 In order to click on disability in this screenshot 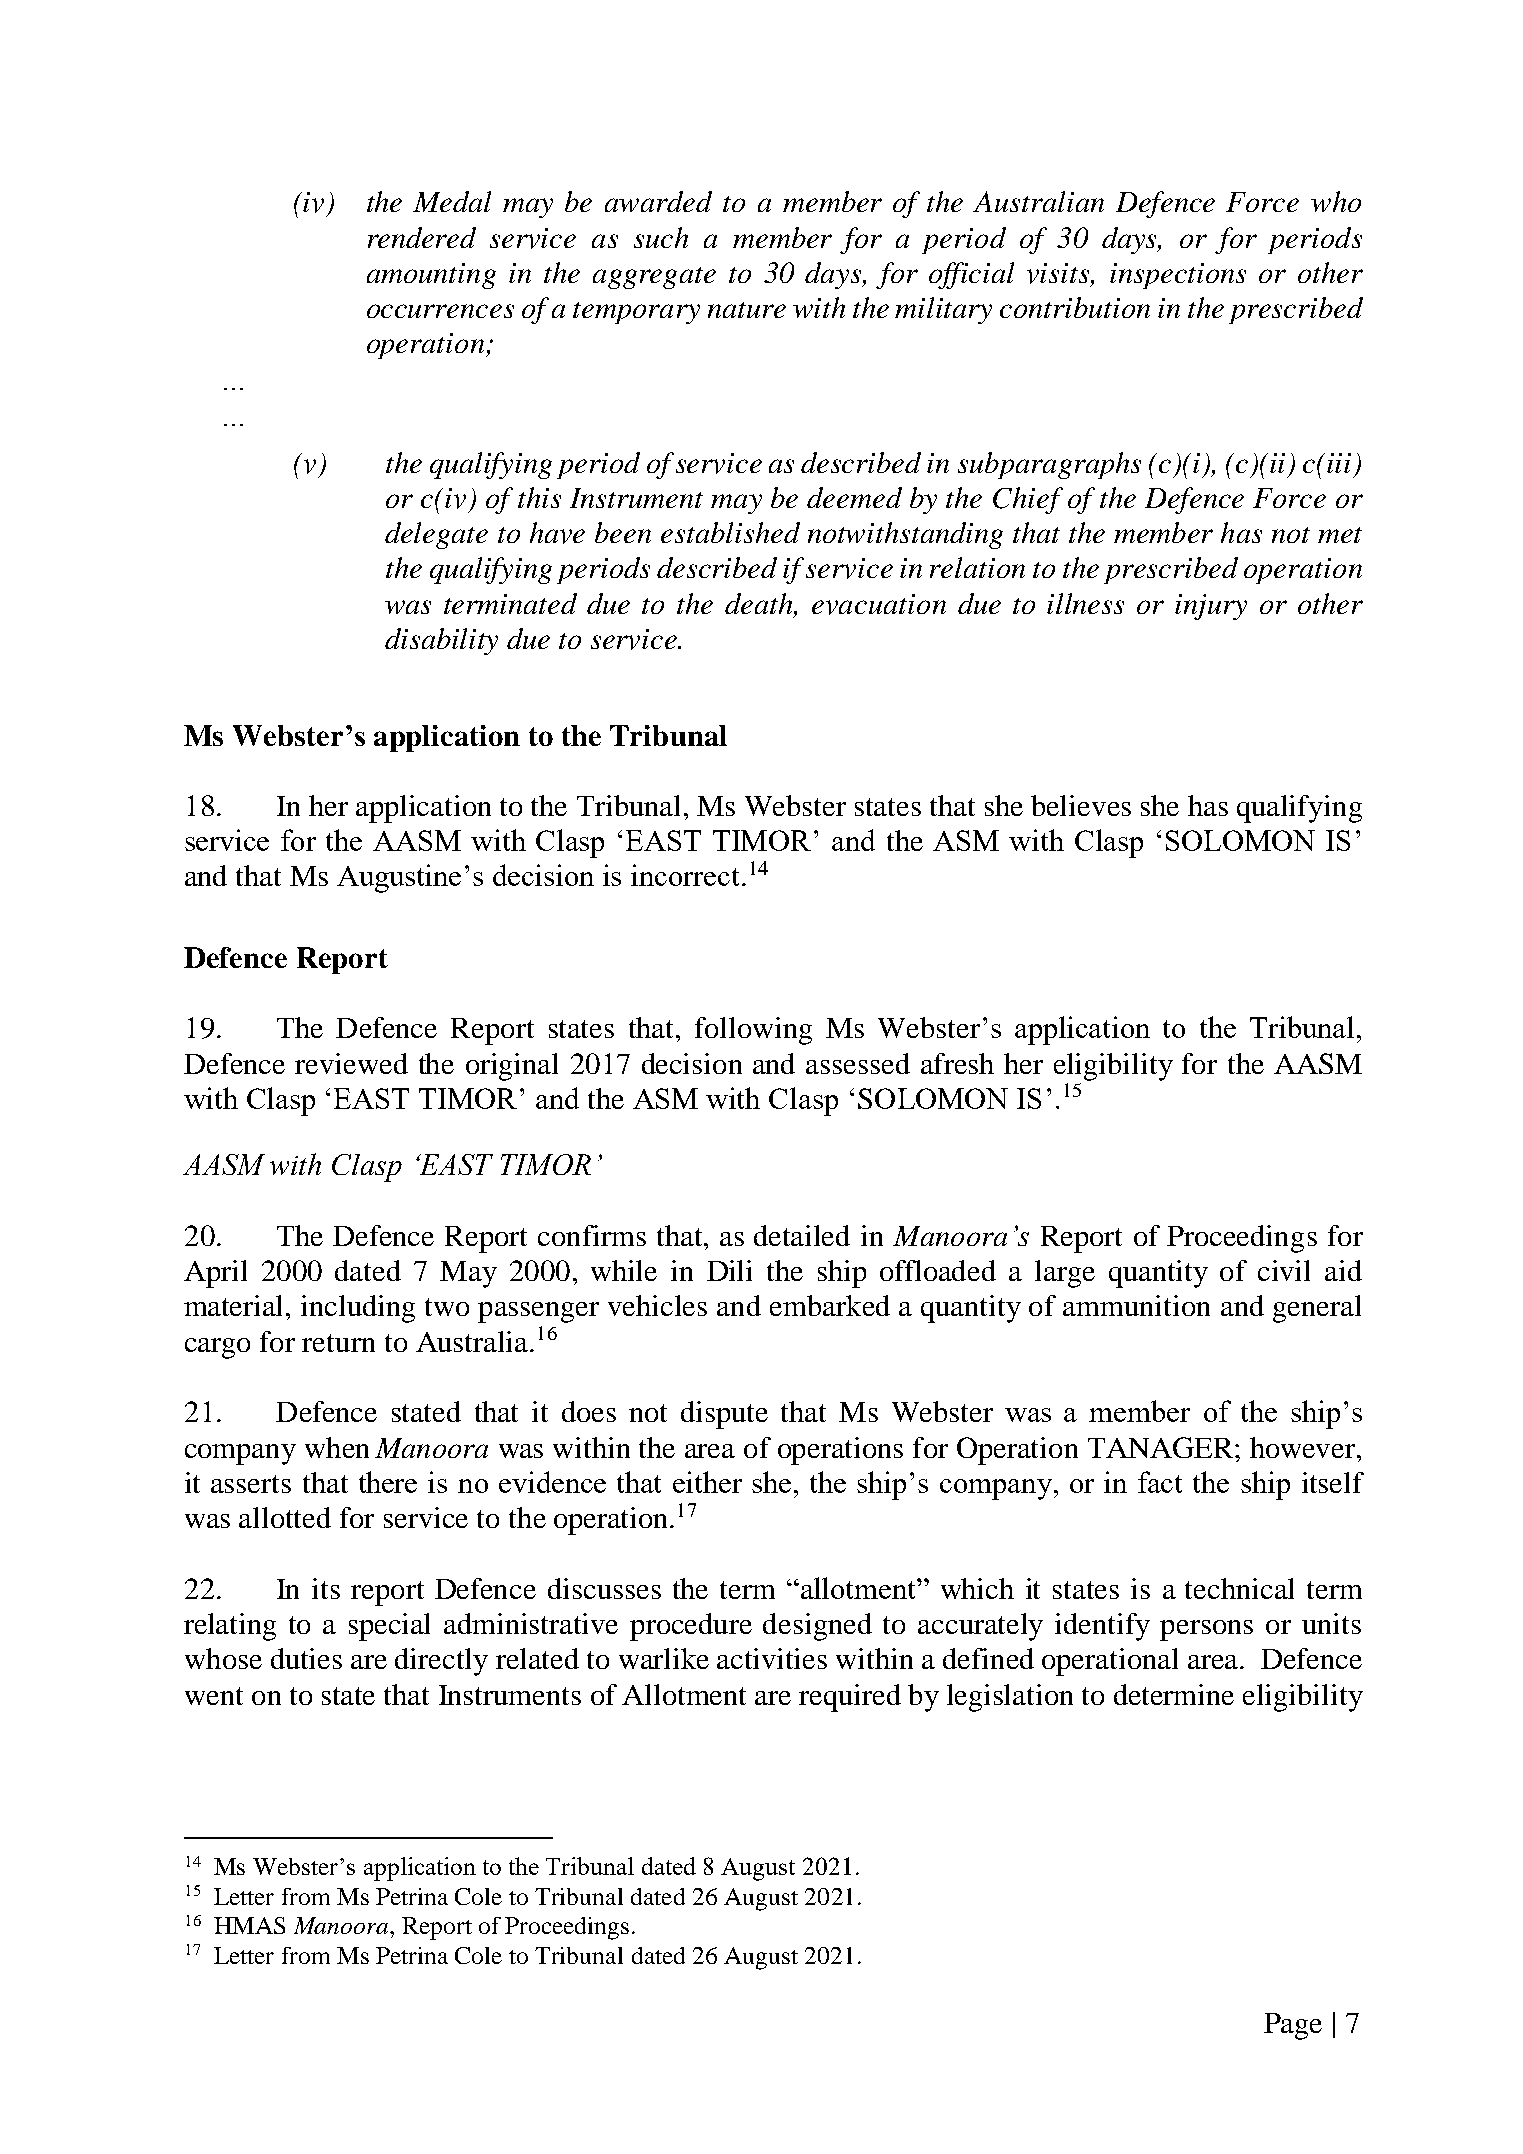, I will do `click(441, 641)`.
